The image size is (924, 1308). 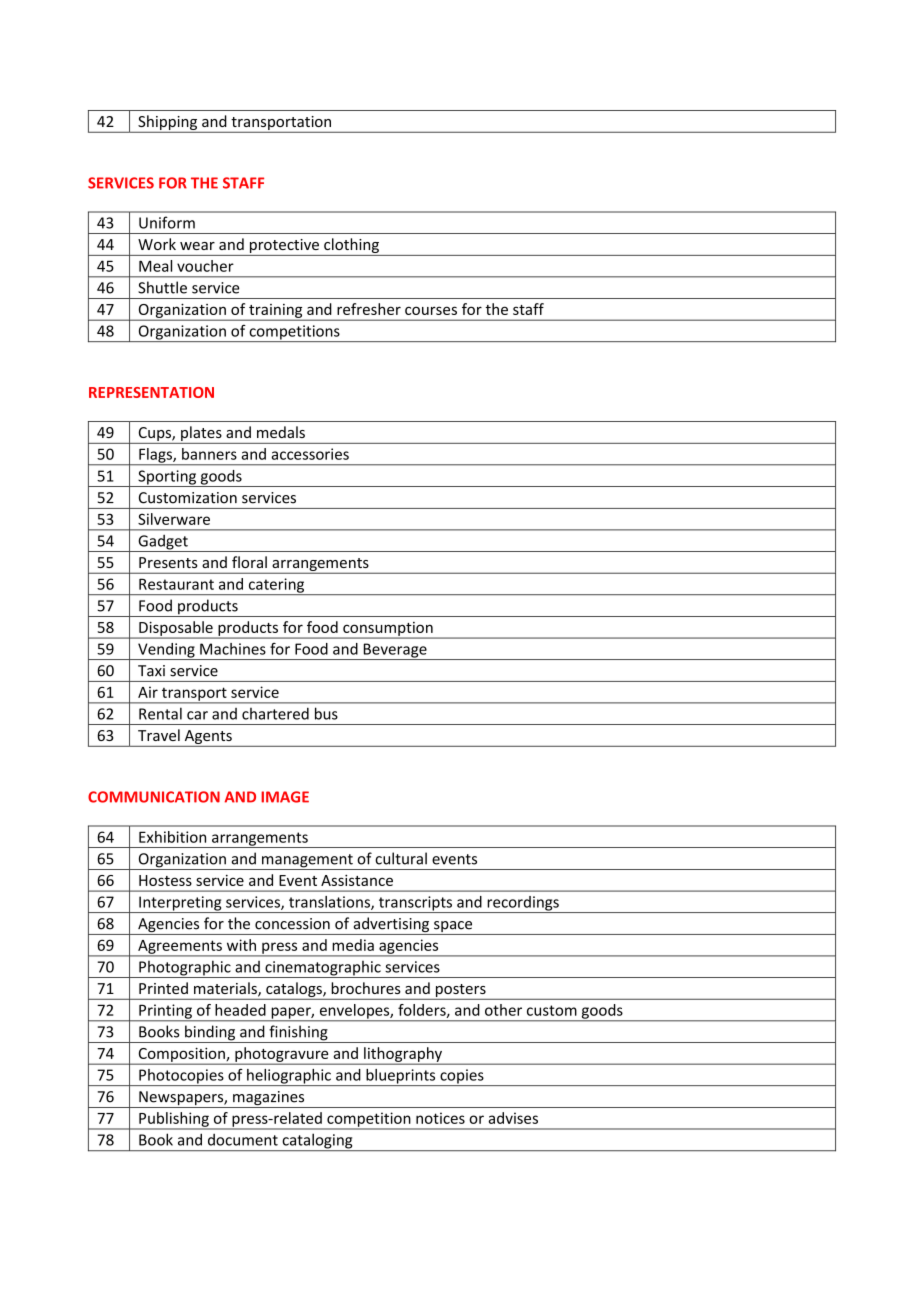 I want to click on plates, so click(x=201, y=435).
